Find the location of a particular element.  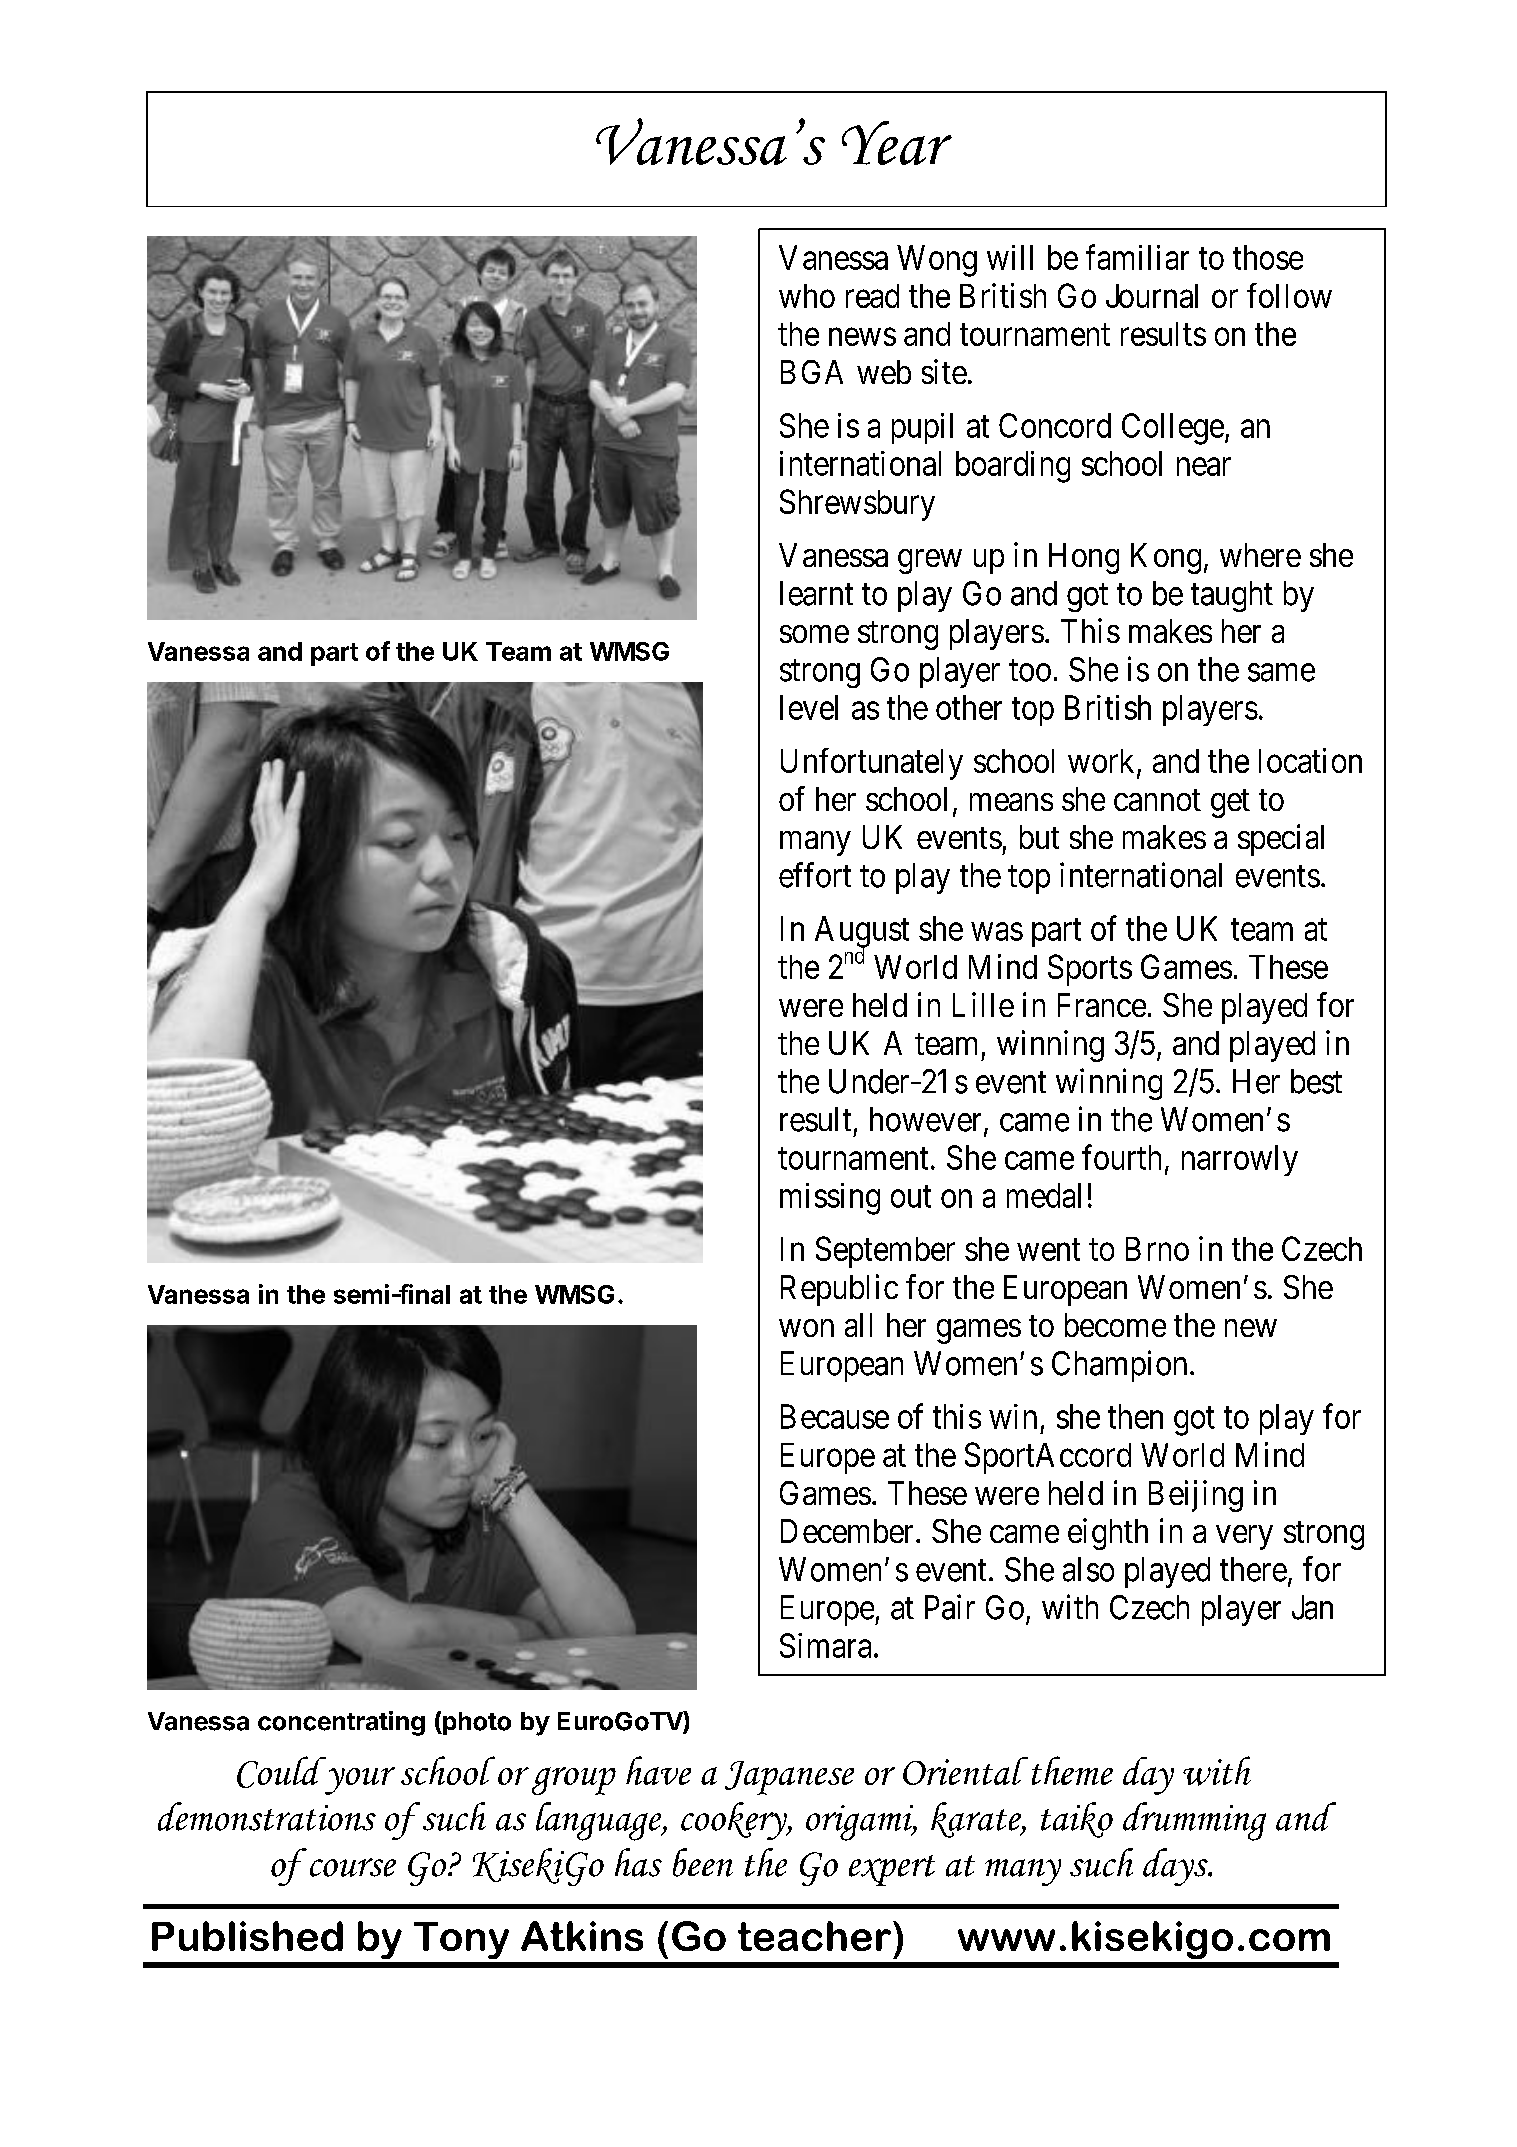

Beijing is located at coordinates (1196, 1496).
